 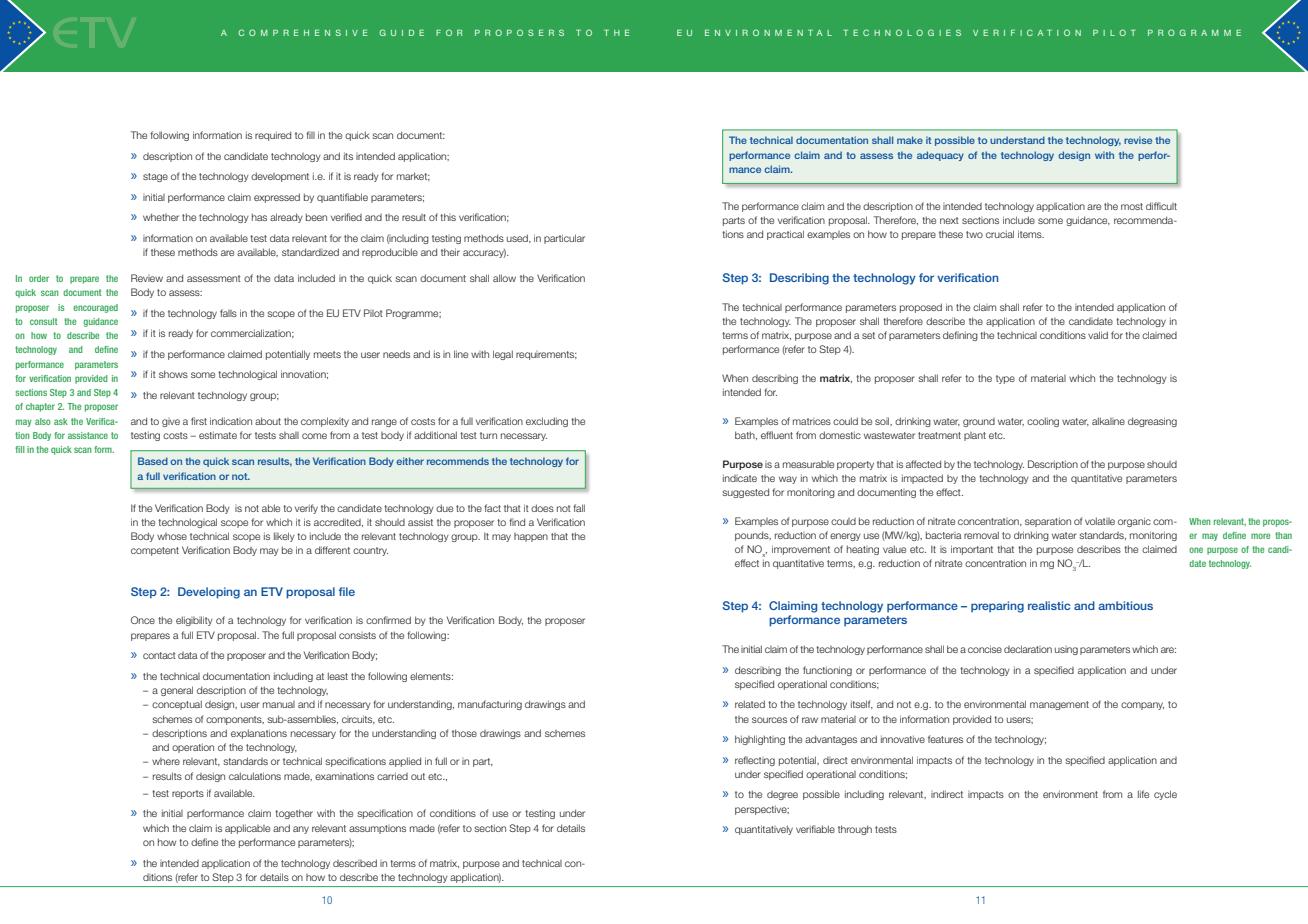 I want to click on using, so click(x=1066, y=650).
